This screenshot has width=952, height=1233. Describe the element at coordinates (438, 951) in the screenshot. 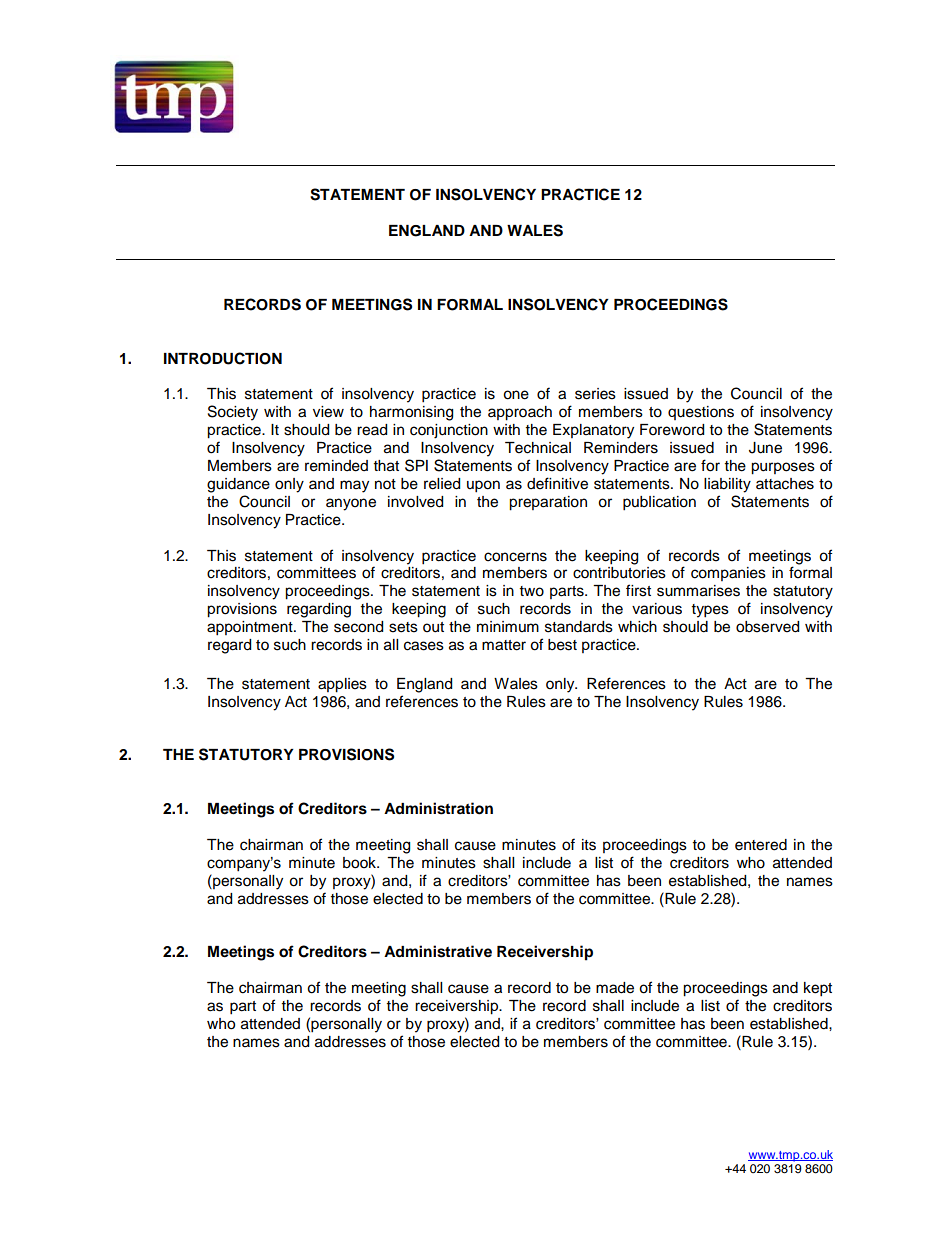

I see `Administrative` at that location.
